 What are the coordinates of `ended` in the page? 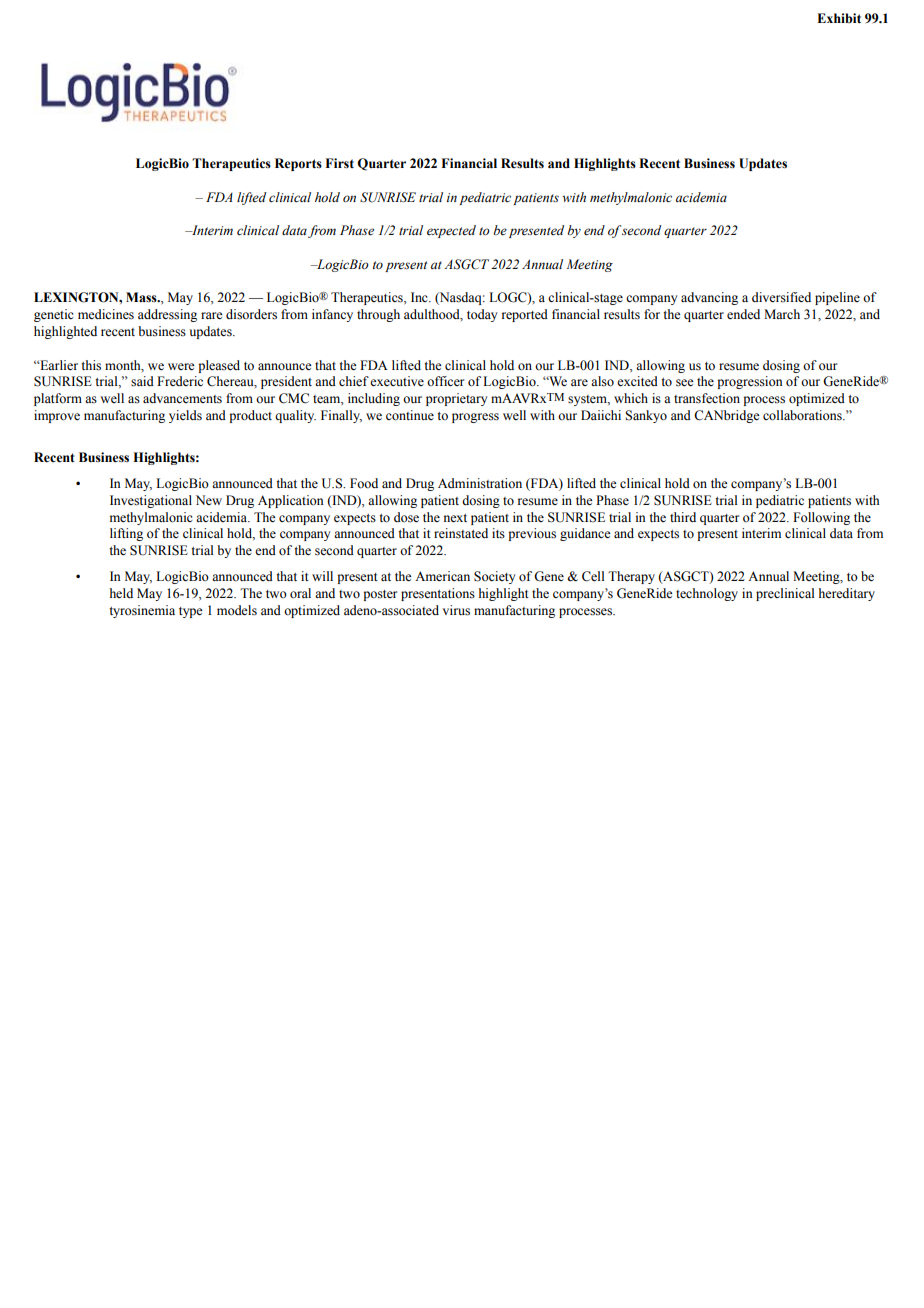 It's located at (743, 314).
